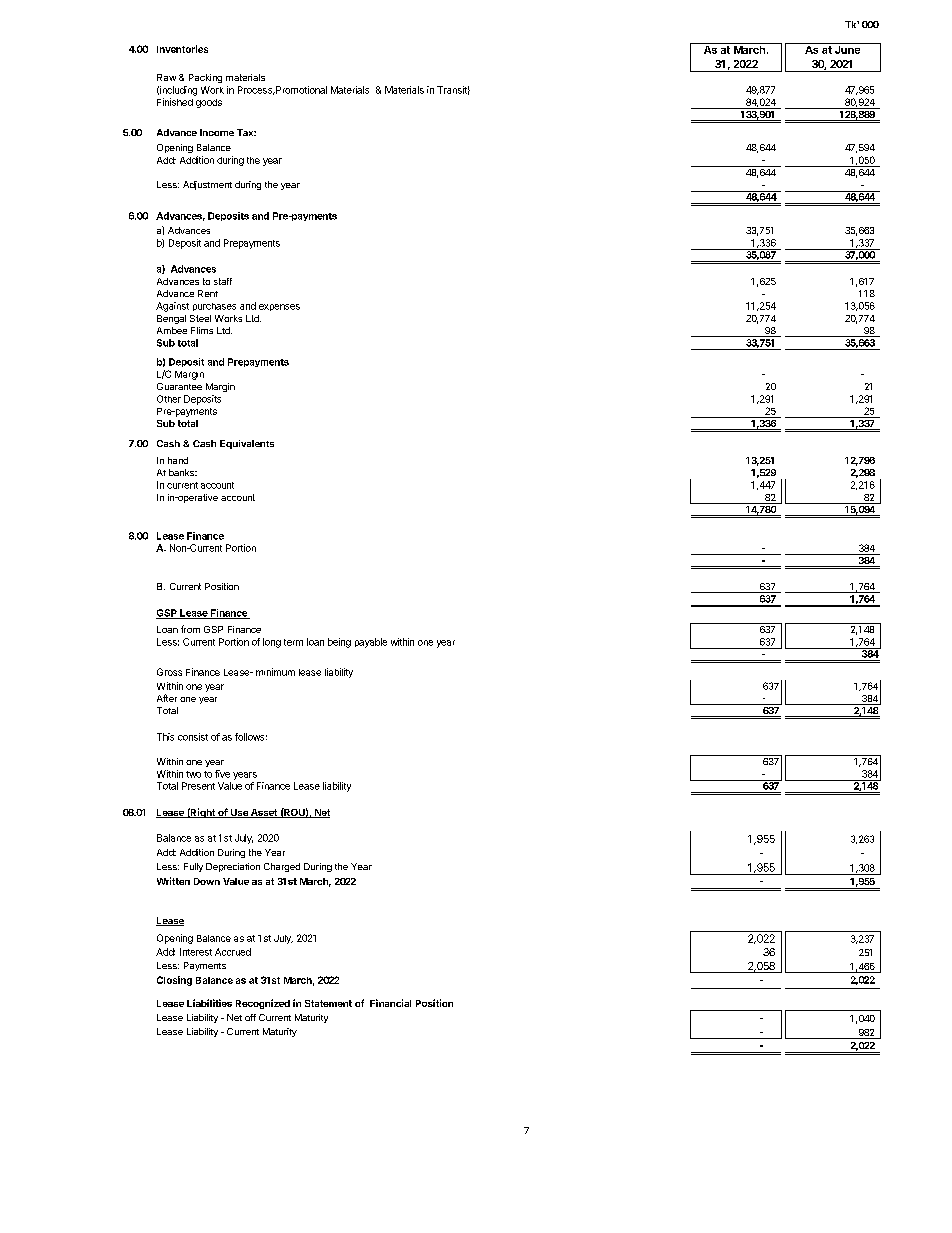 This document has width=952, height=1233. I want to click on expenses, so click(279, 307).
